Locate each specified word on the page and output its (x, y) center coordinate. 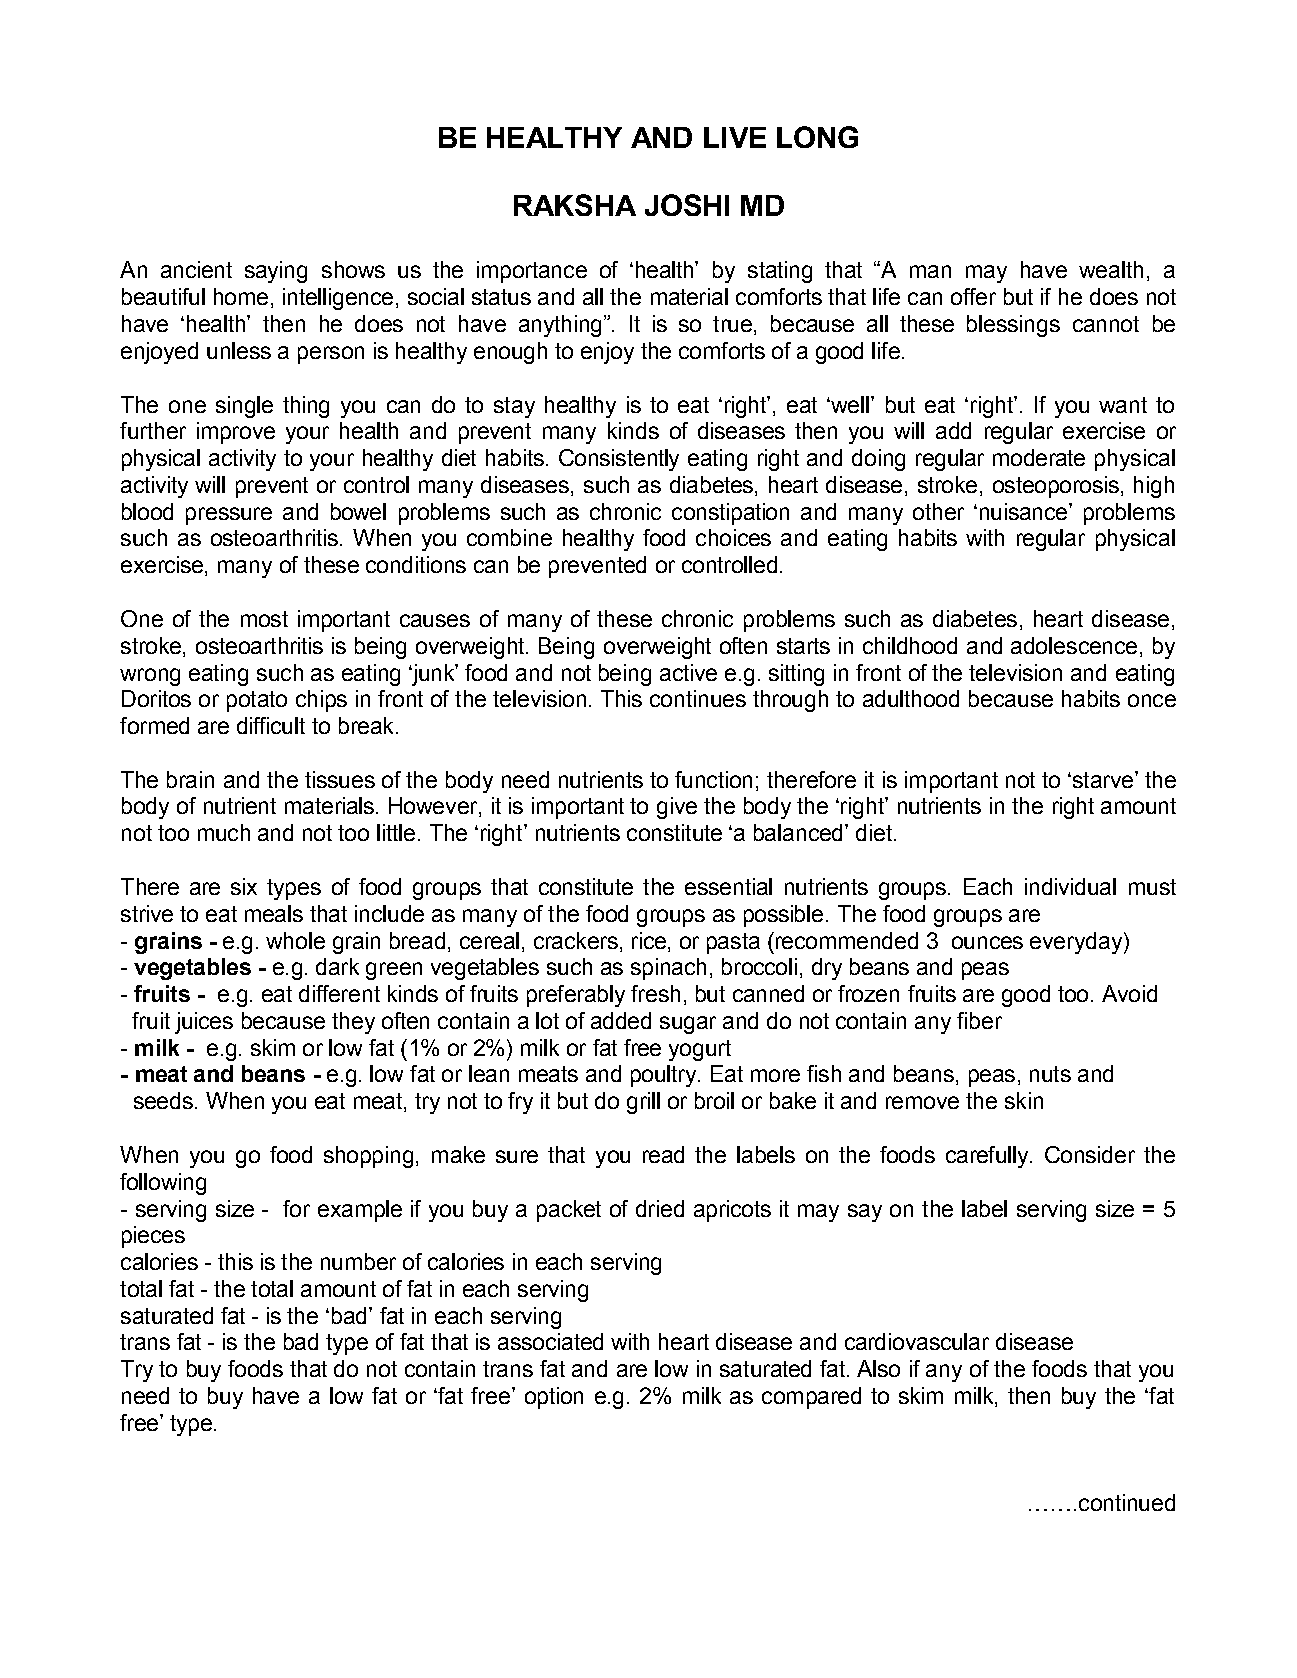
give (677, 808)
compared (811, 1398)
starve (1101, 780)
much (224, 832)
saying (276, 272)
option (554, 1398)
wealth (1111, 269)
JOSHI (687, 205)
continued (1127, 1502)
